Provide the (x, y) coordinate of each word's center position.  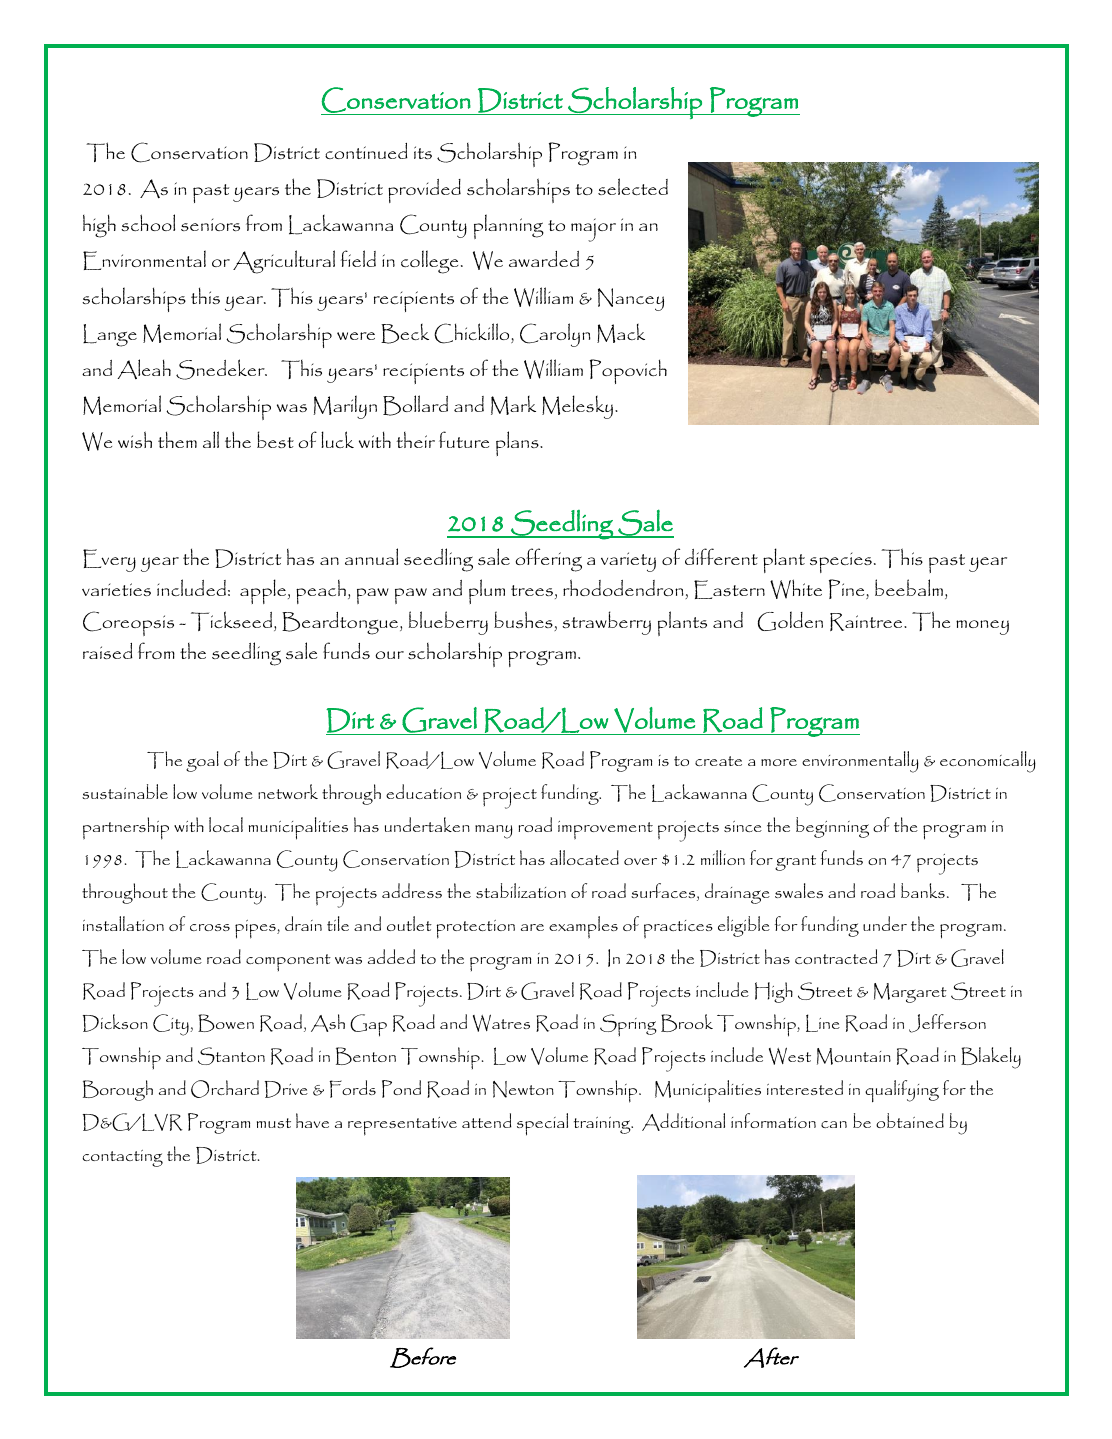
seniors (210, 224)
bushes (524, 621)
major (593, 230)
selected (633, 186)
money (982, 627)
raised (107, 651)
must (274, 1123)
